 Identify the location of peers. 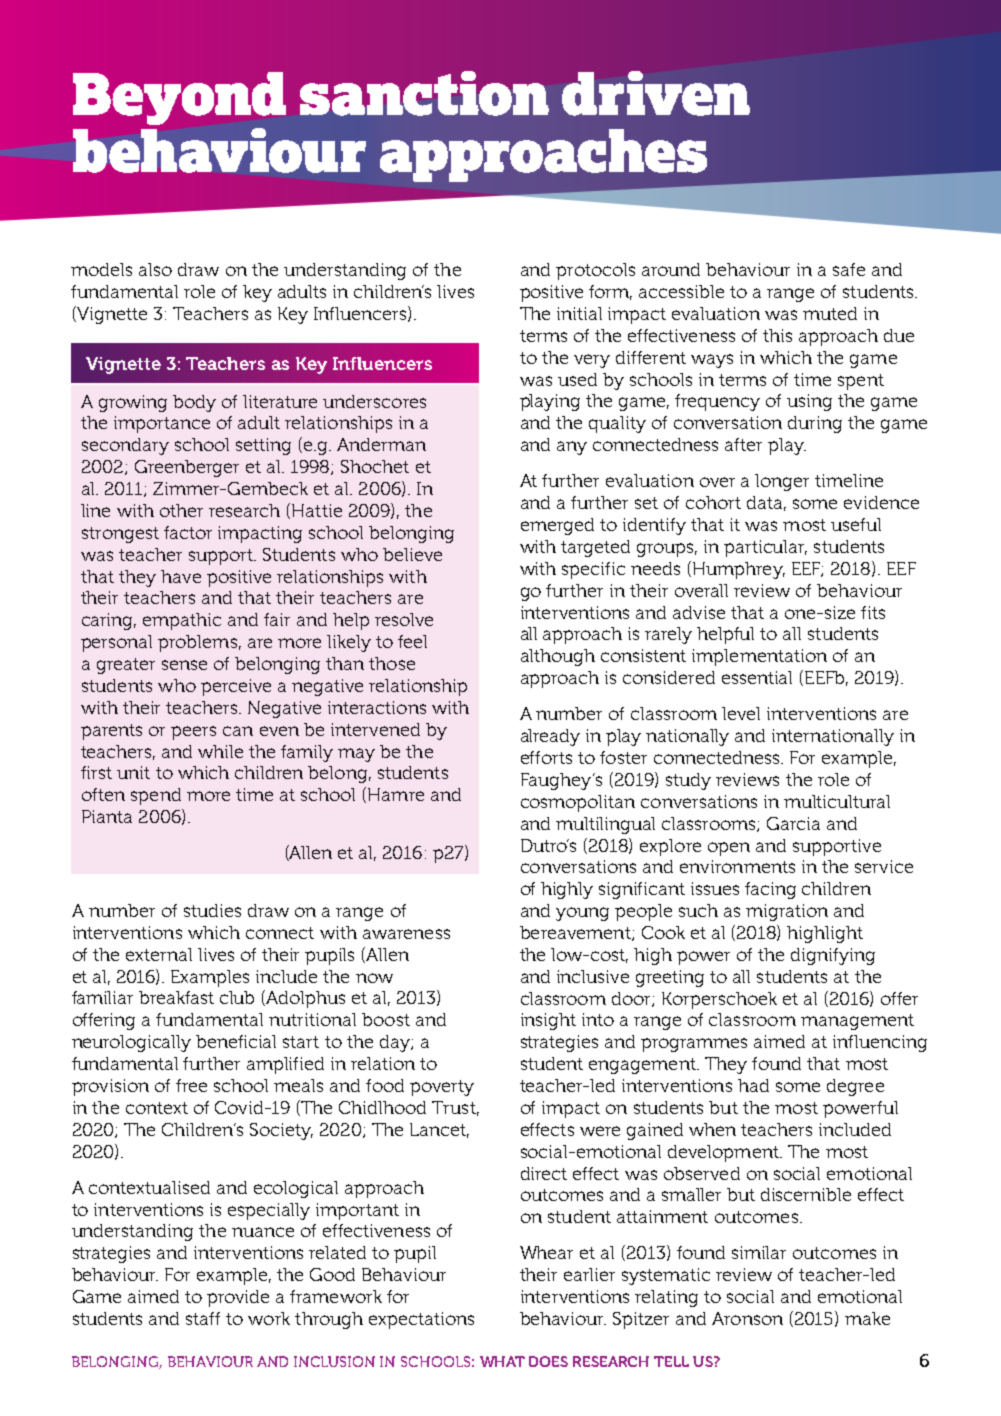
(193, 733).
